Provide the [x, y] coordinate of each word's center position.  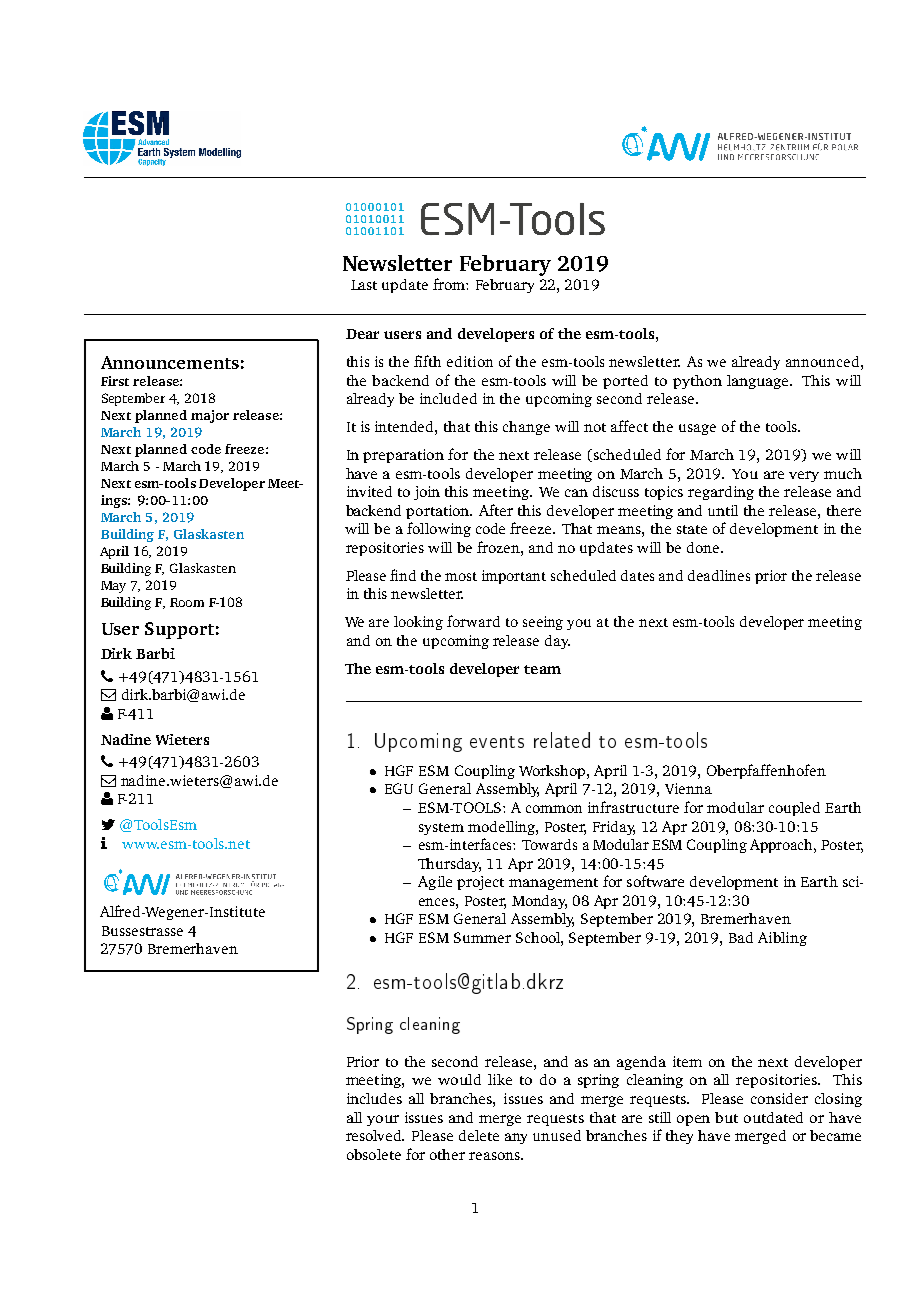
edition [470, 361]
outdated [773, 1117]
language [759, 382]
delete [479, 1135]
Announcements [170, 362]
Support [179, 630]
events [497, 742]
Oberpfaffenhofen [766, 771]
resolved [375, 1135]
